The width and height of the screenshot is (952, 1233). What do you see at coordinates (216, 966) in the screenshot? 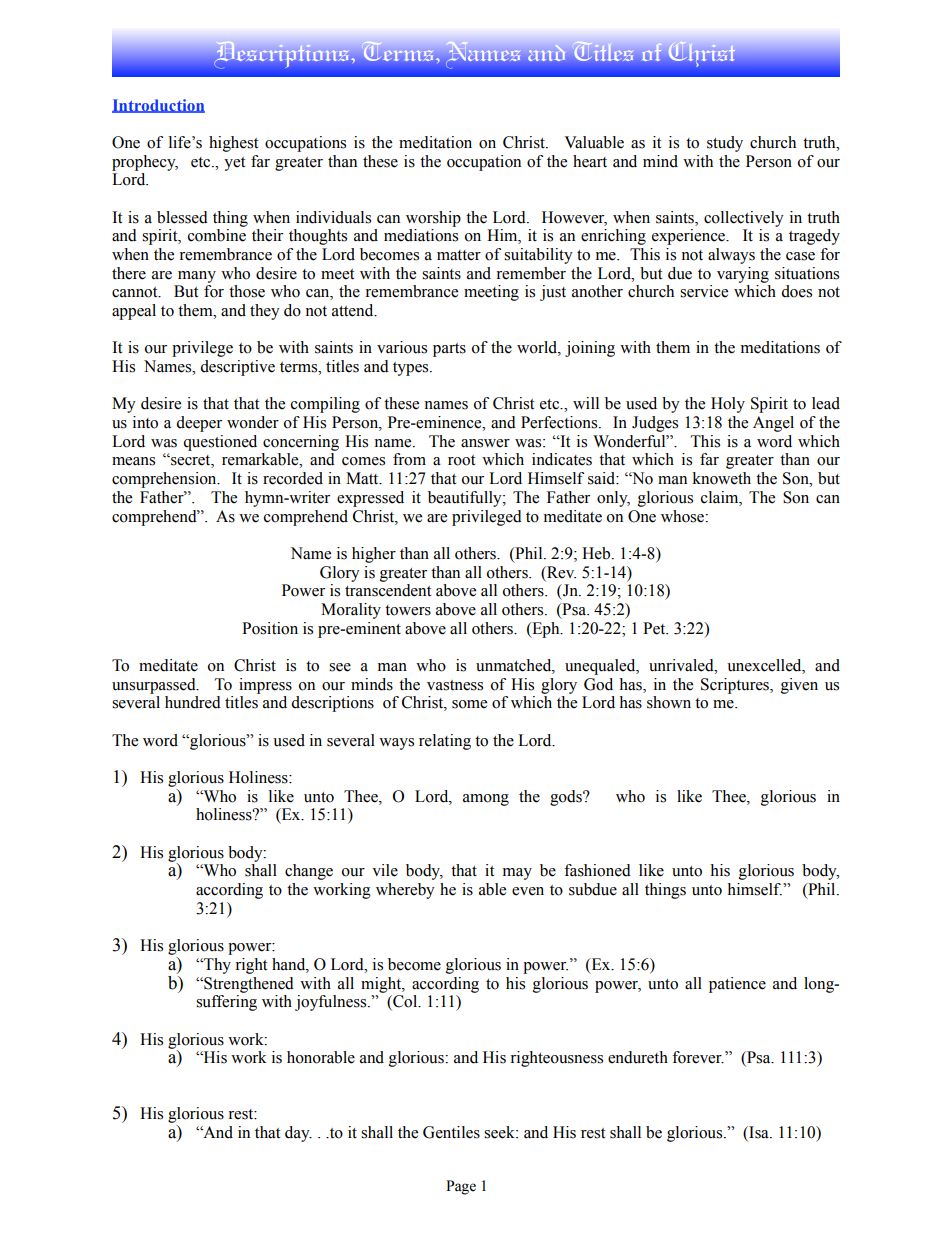
I see `Thy` at bounding box center [216, 966].
